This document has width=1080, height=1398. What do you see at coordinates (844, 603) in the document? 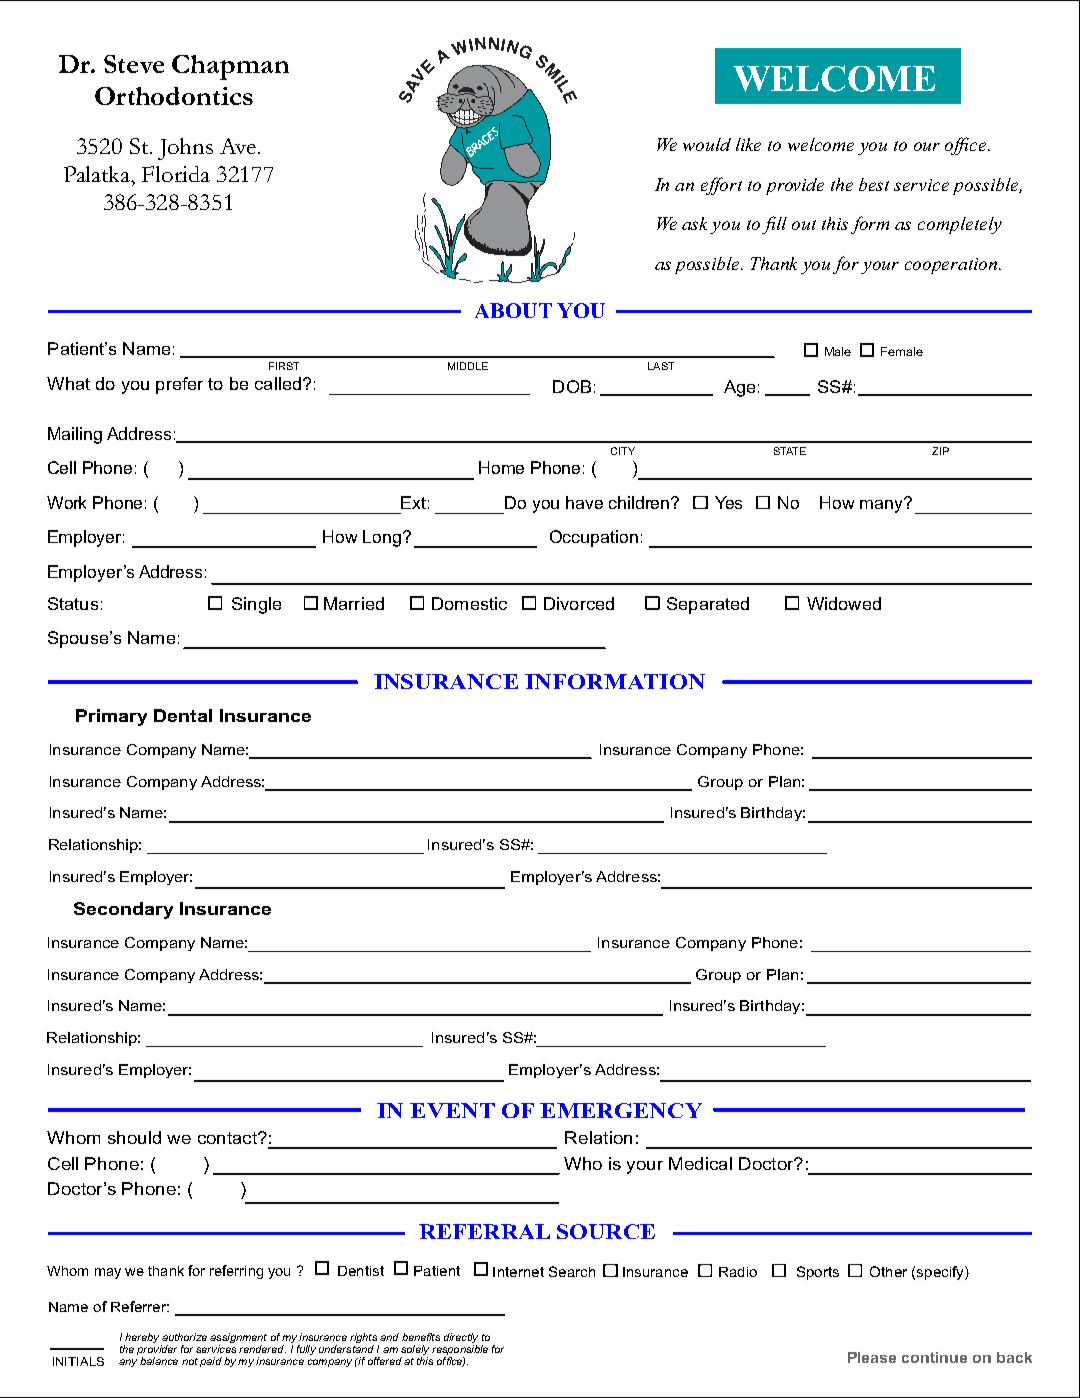
I see `Widowed` at bounding box center [844, 603].
